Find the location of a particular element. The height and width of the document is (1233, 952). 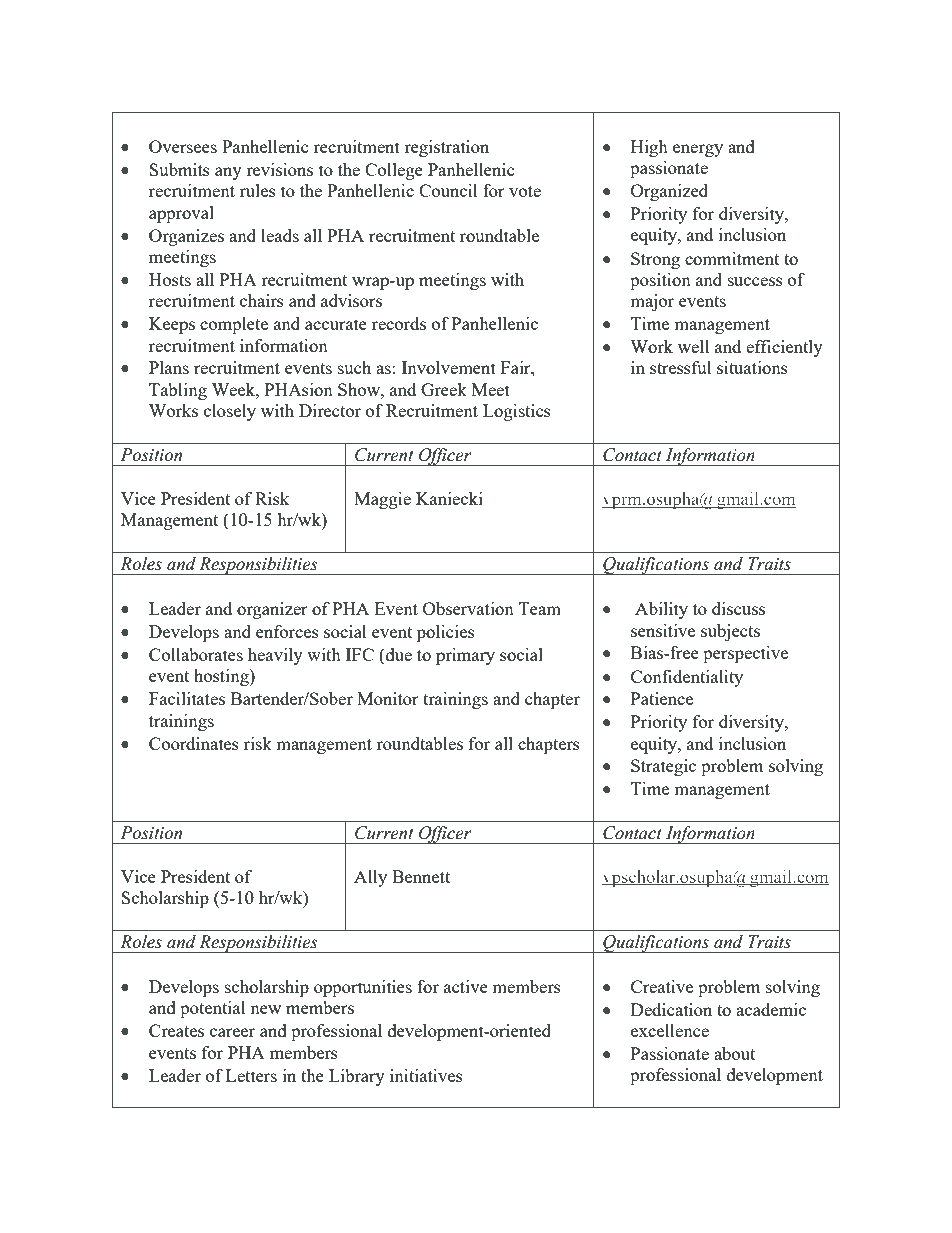

stressful is located at coordinates (681, 367).
